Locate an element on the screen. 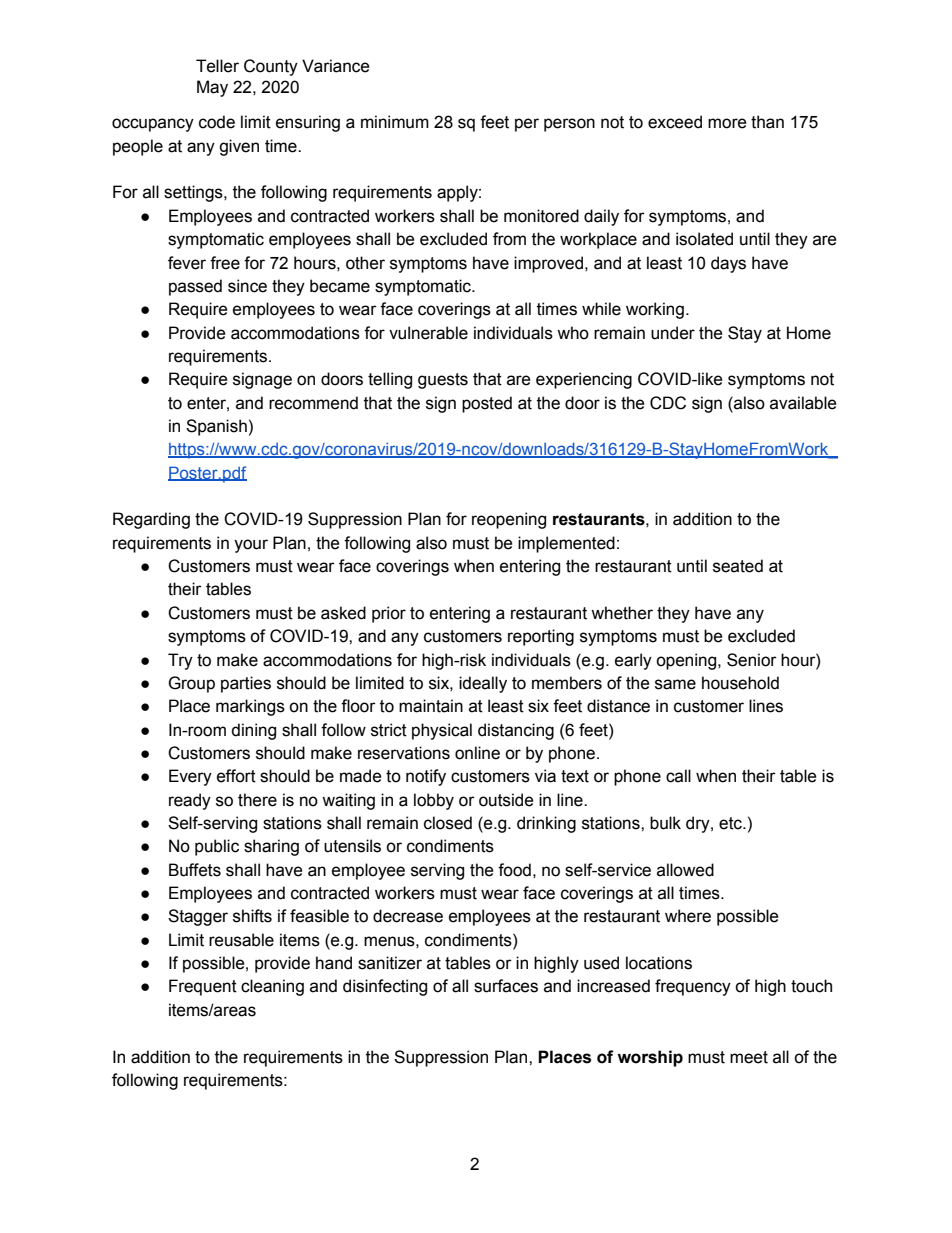  Frequent is located at coordinates (203, 987).
